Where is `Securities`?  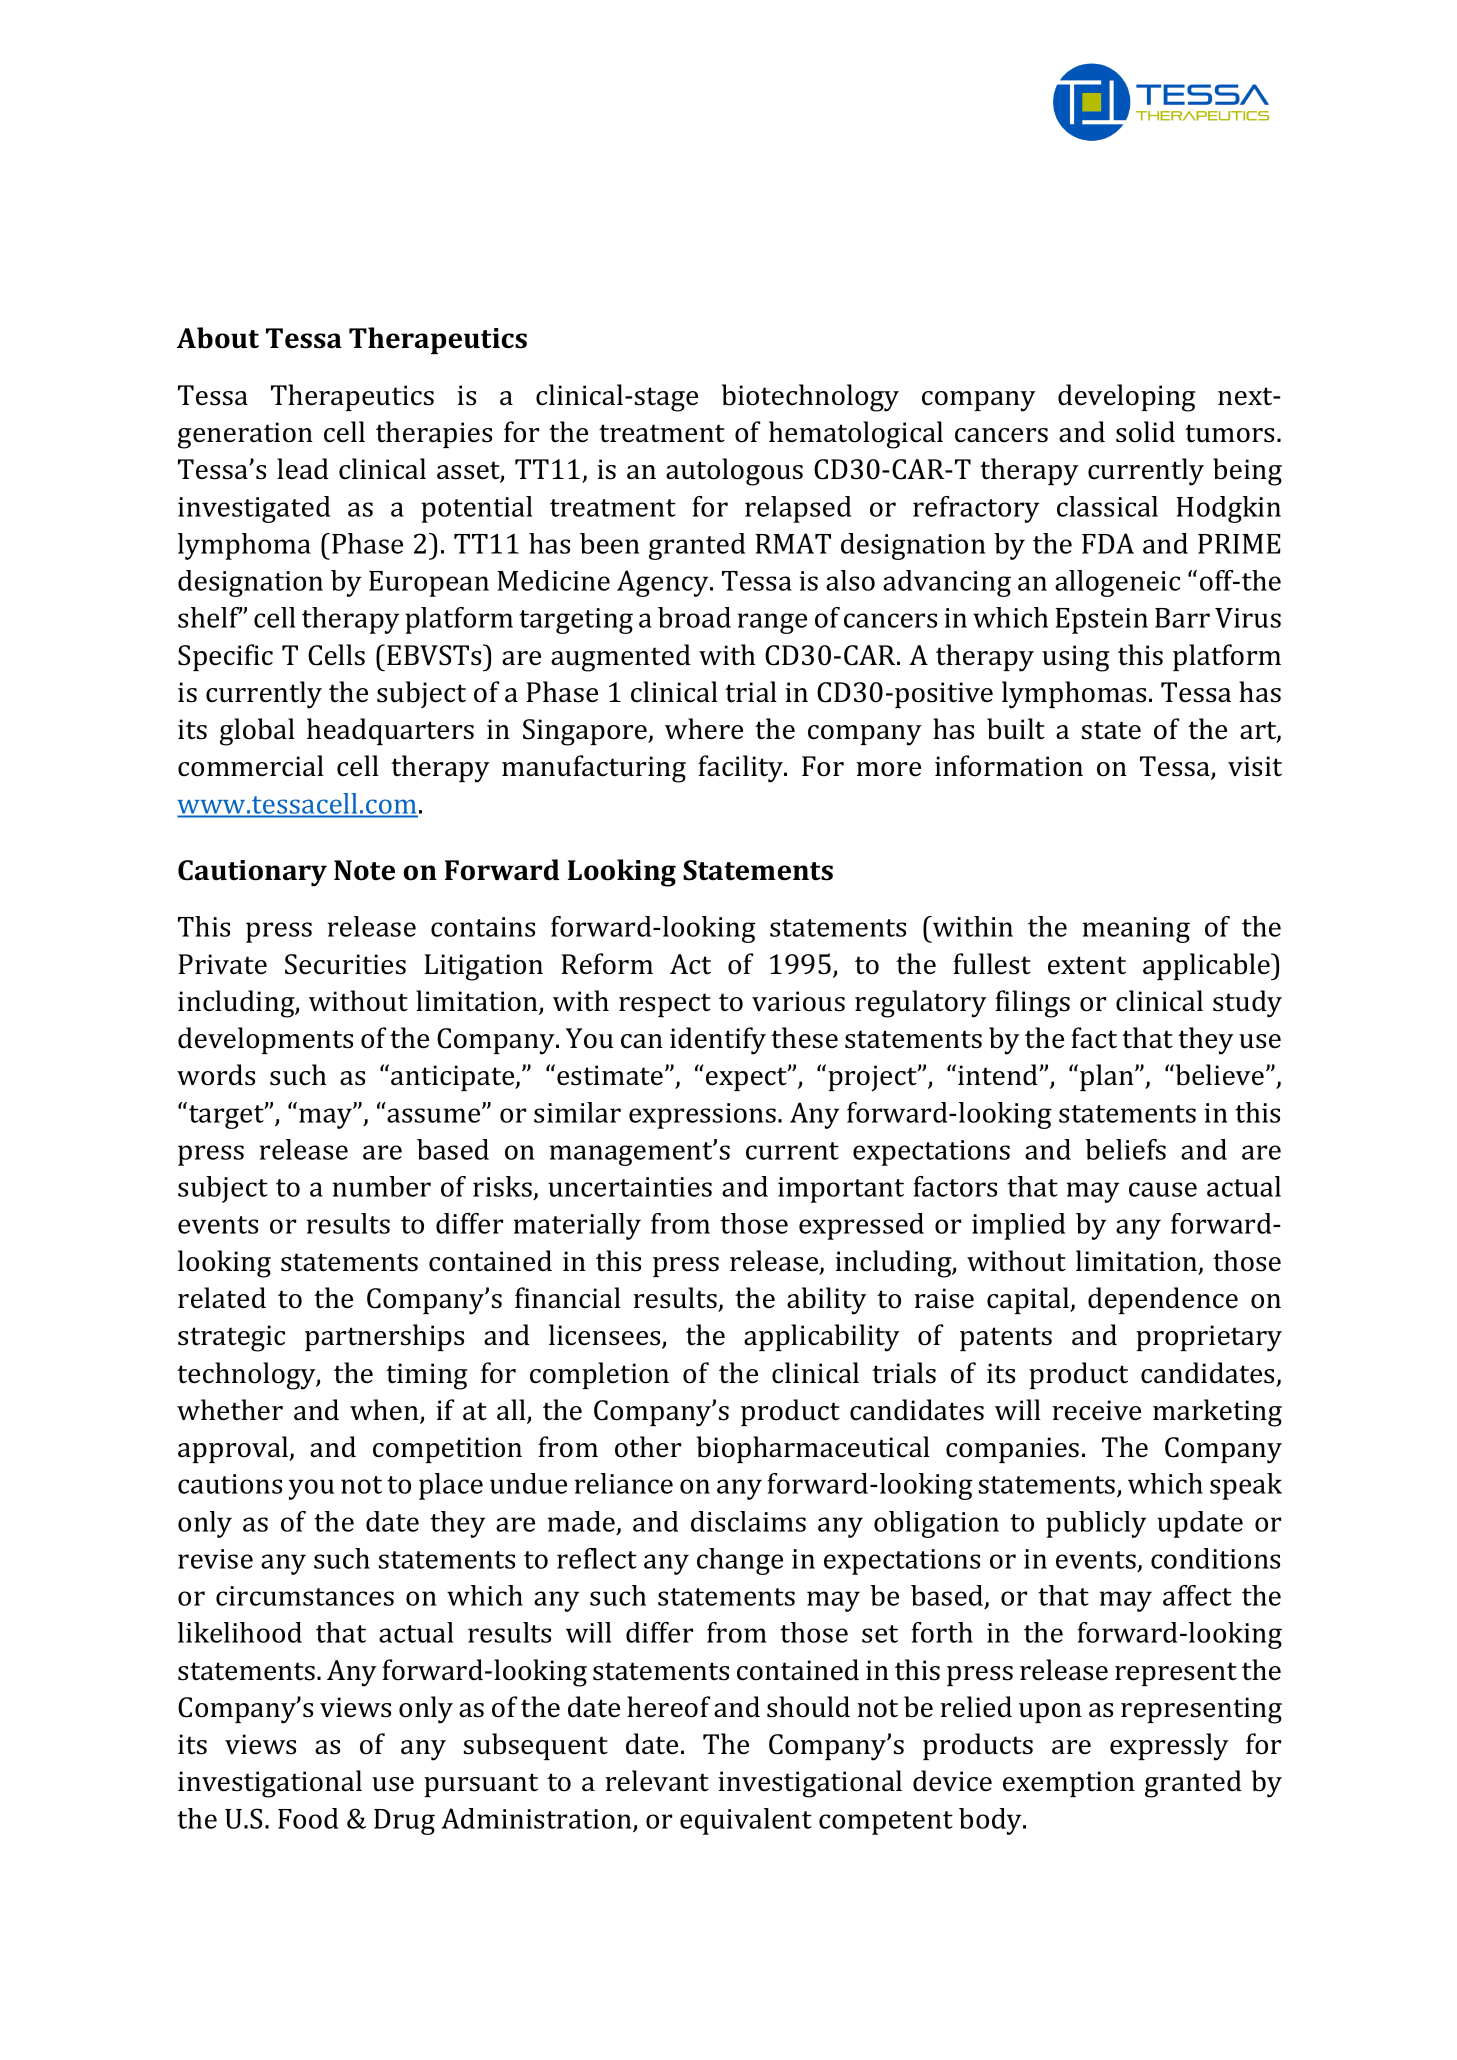
Securities is located at coordinates (345, 964).
